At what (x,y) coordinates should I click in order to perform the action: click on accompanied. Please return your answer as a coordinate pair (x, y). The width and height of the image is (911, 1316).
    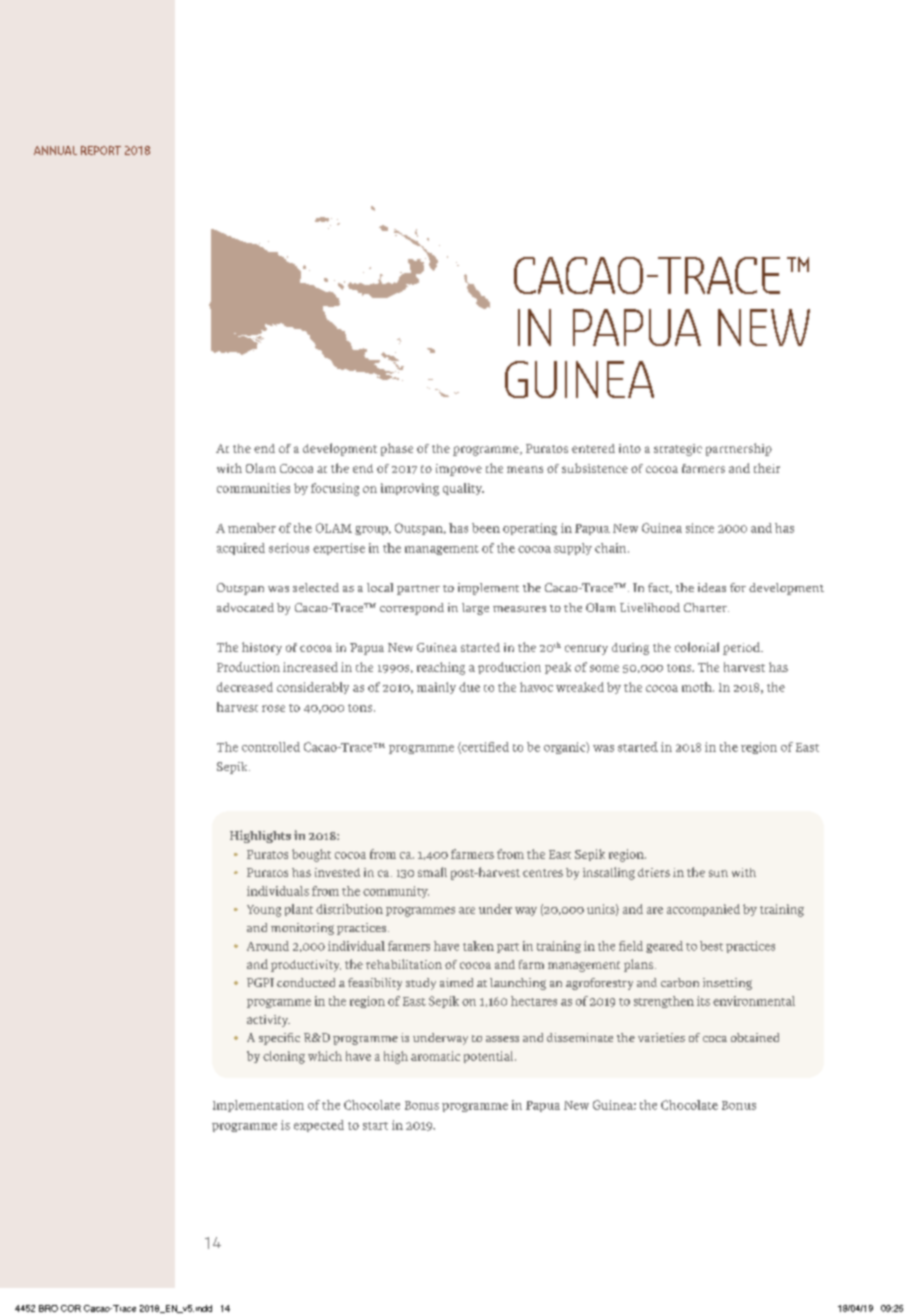
    Looking at the image, I should click on (703, 910).
